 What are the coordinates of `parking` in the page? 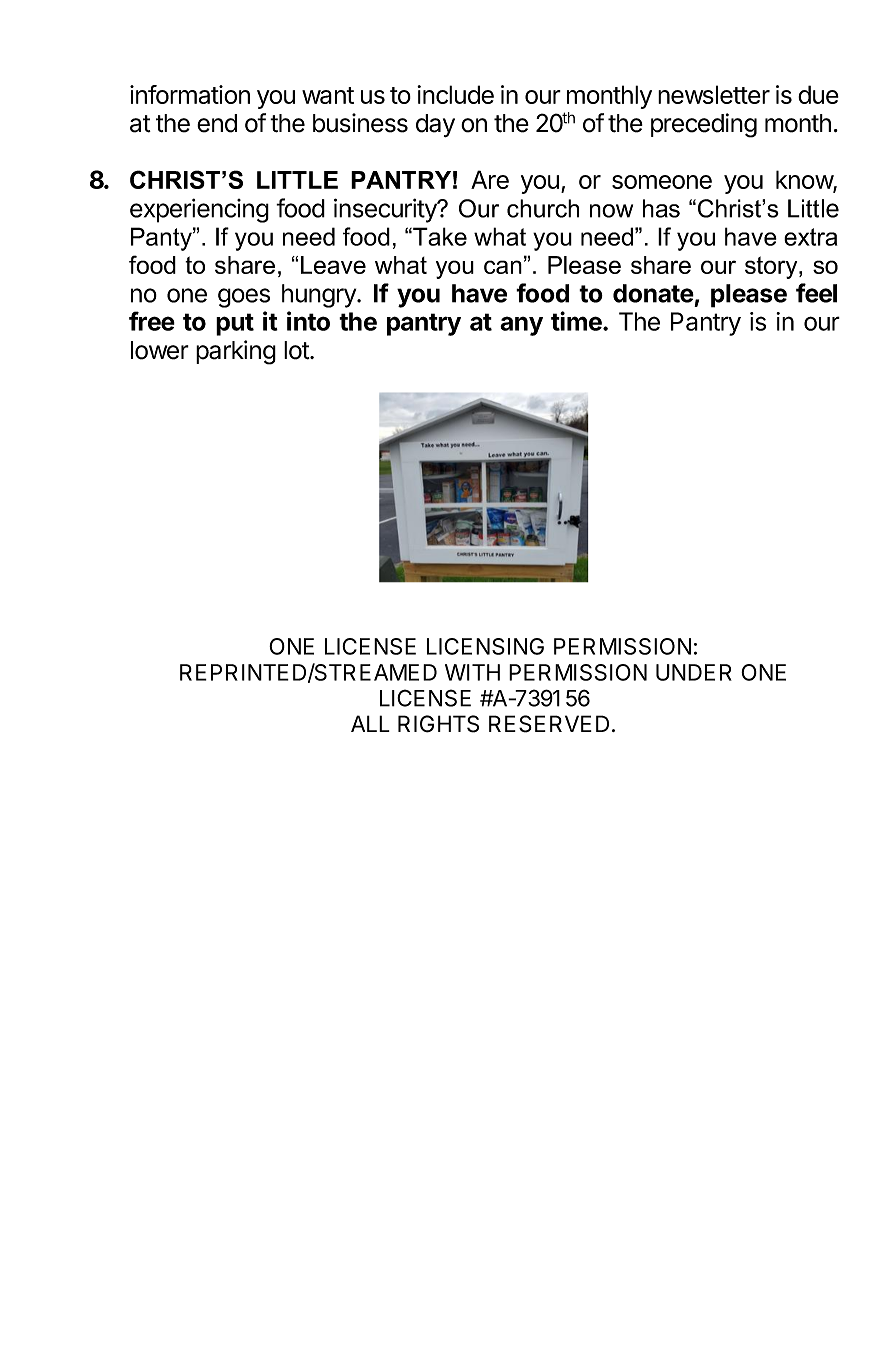 It's located at (236, 352).
